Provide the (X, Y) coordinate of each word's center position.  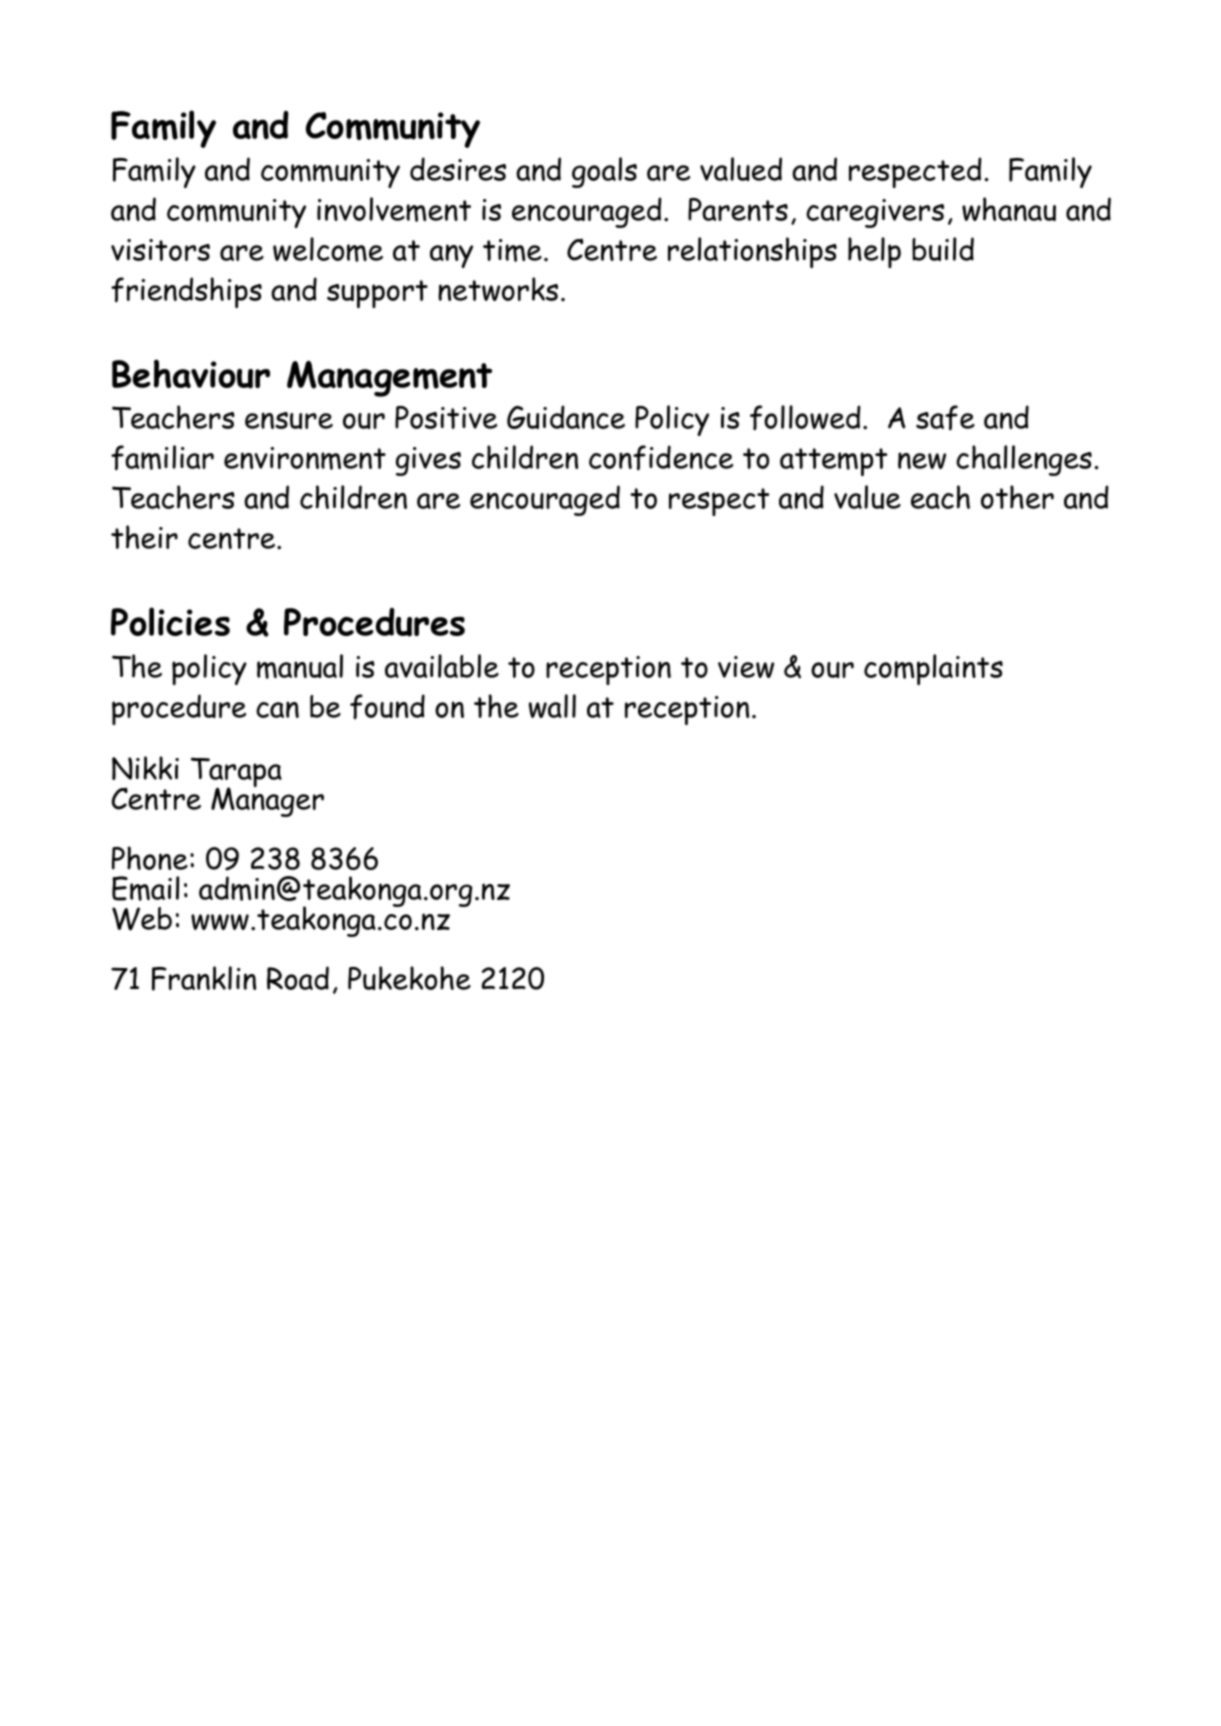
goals (604, 172)
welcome (328, 249)
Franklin (204, 978)
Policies (170, 621)
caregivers (875, 213)
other (1017, 497)
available (442, 666)
